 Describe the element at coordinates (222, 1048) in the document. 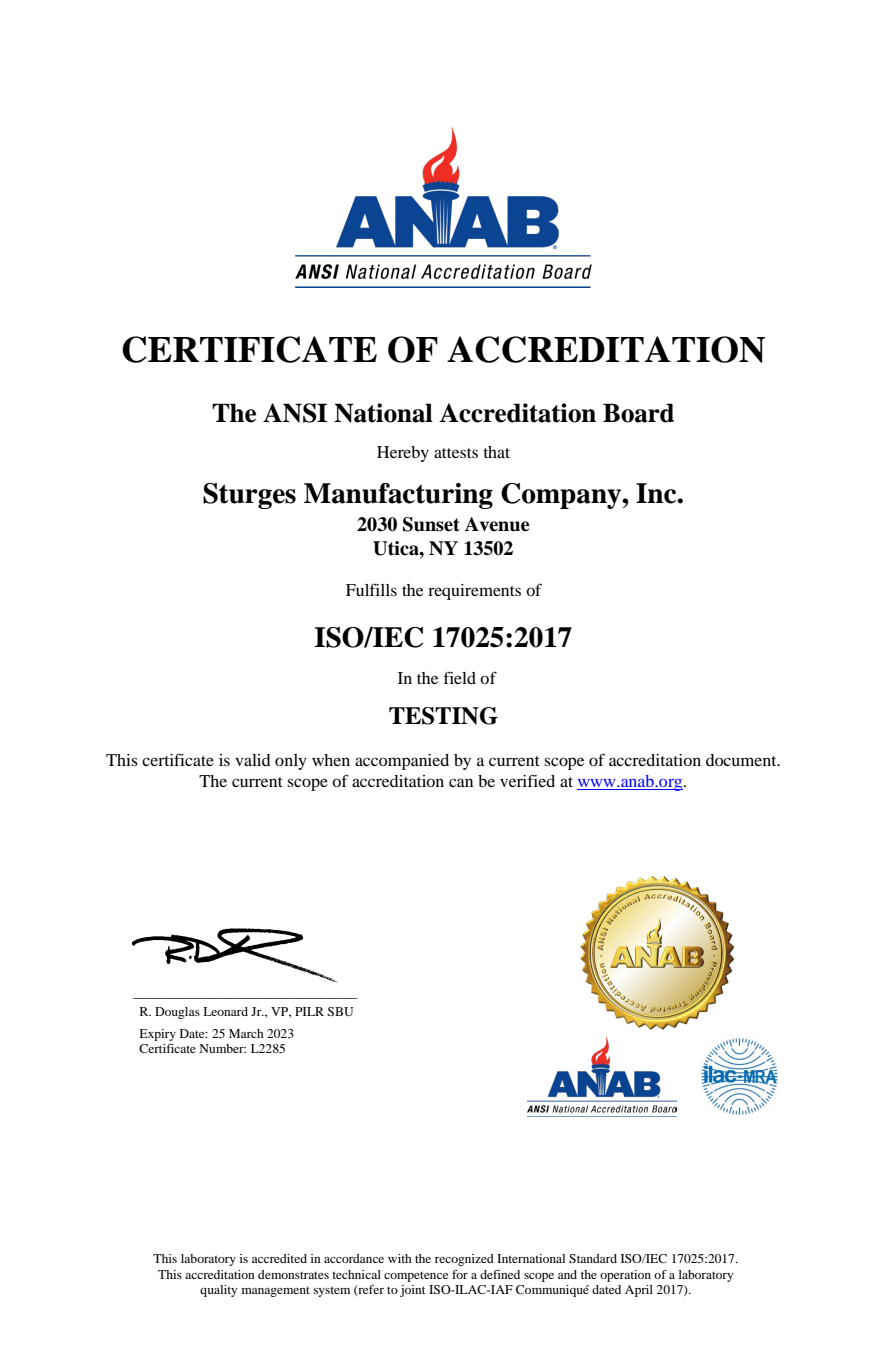

I see `Number` at that location.
